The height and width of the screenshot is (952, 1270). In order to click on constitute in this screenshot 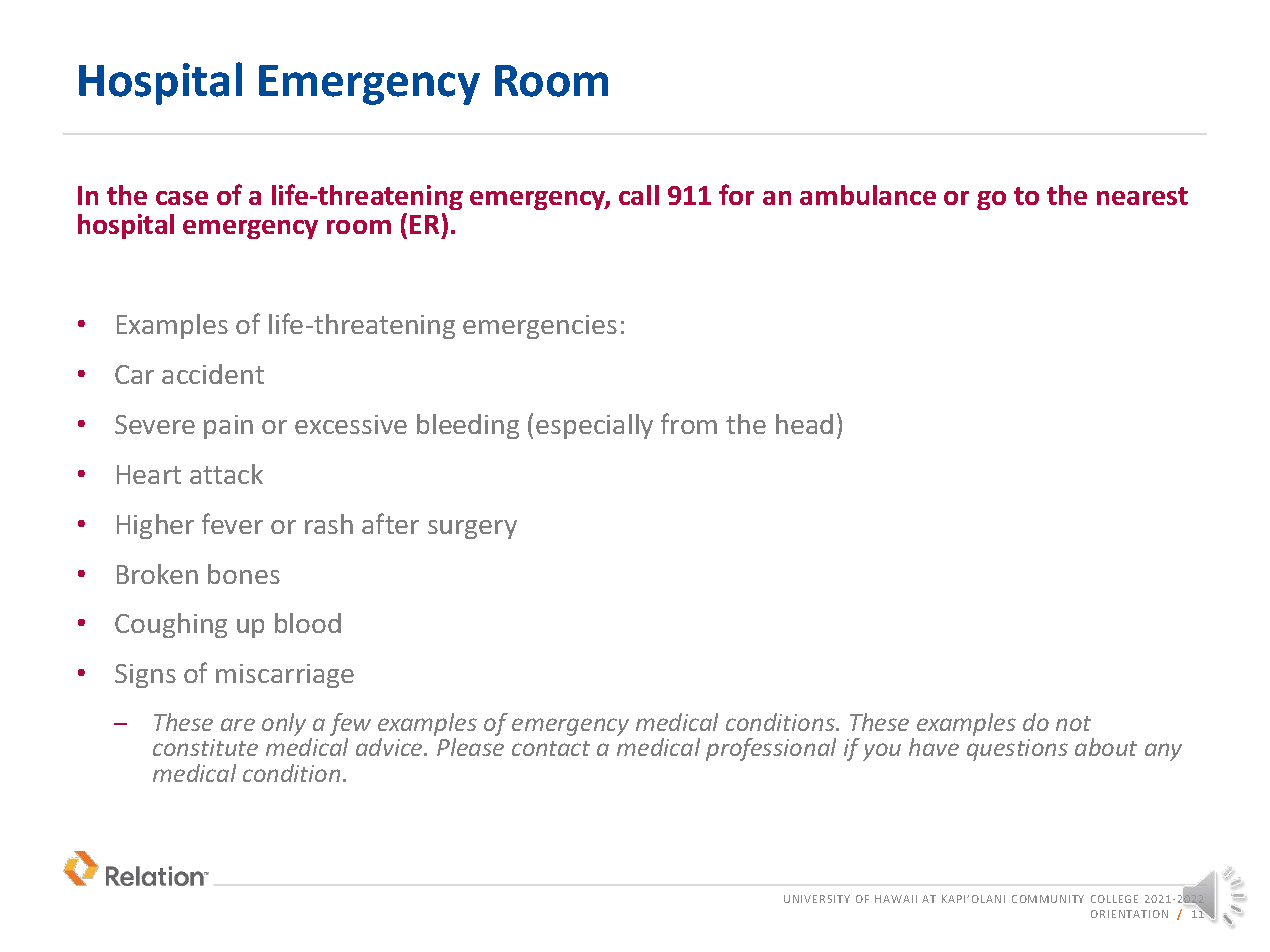, I will do `click(205, 747)`.
